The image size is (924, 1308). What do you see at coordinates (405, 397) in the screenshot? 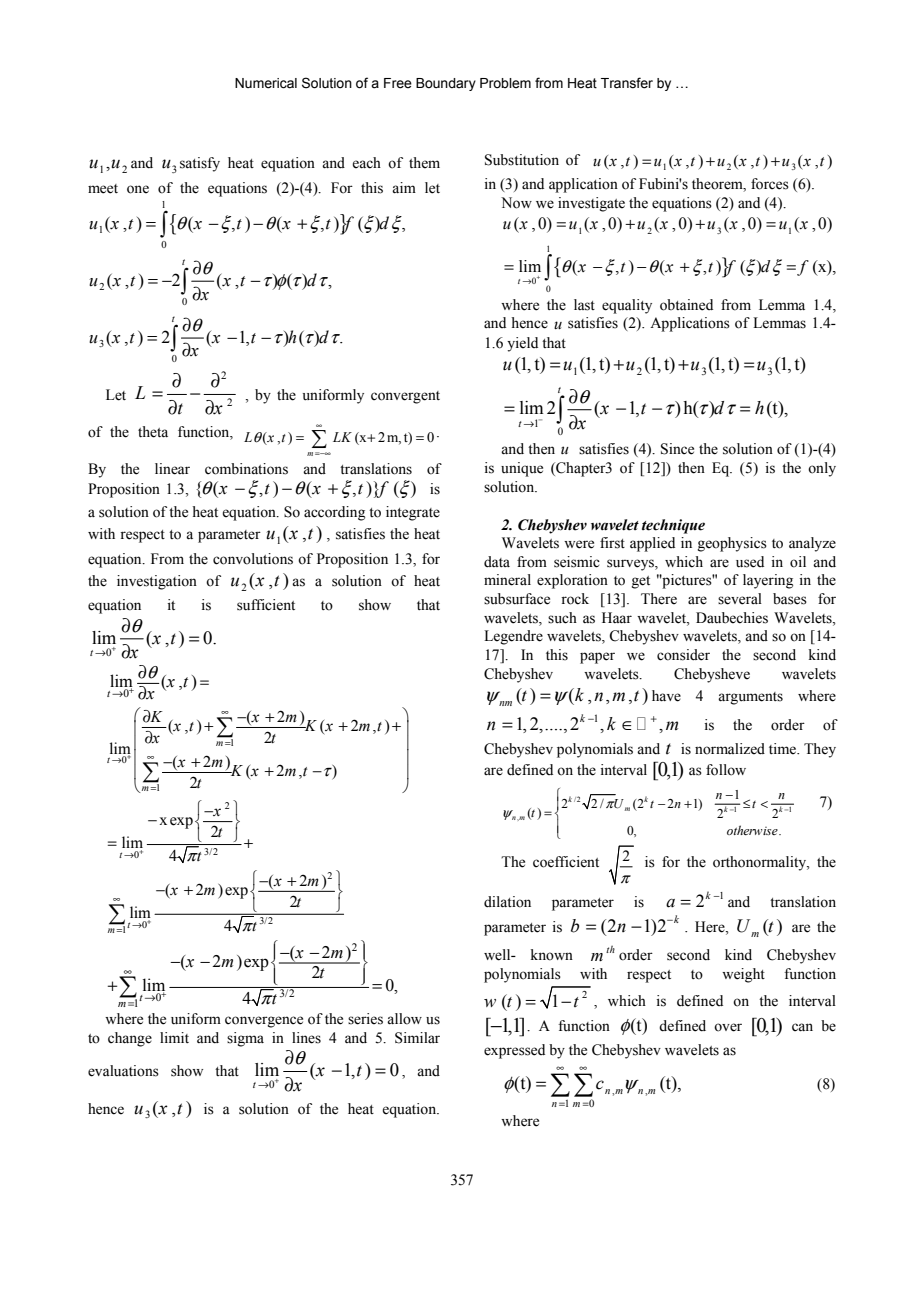
I see `convergent` at bounding box center [405, 397].
